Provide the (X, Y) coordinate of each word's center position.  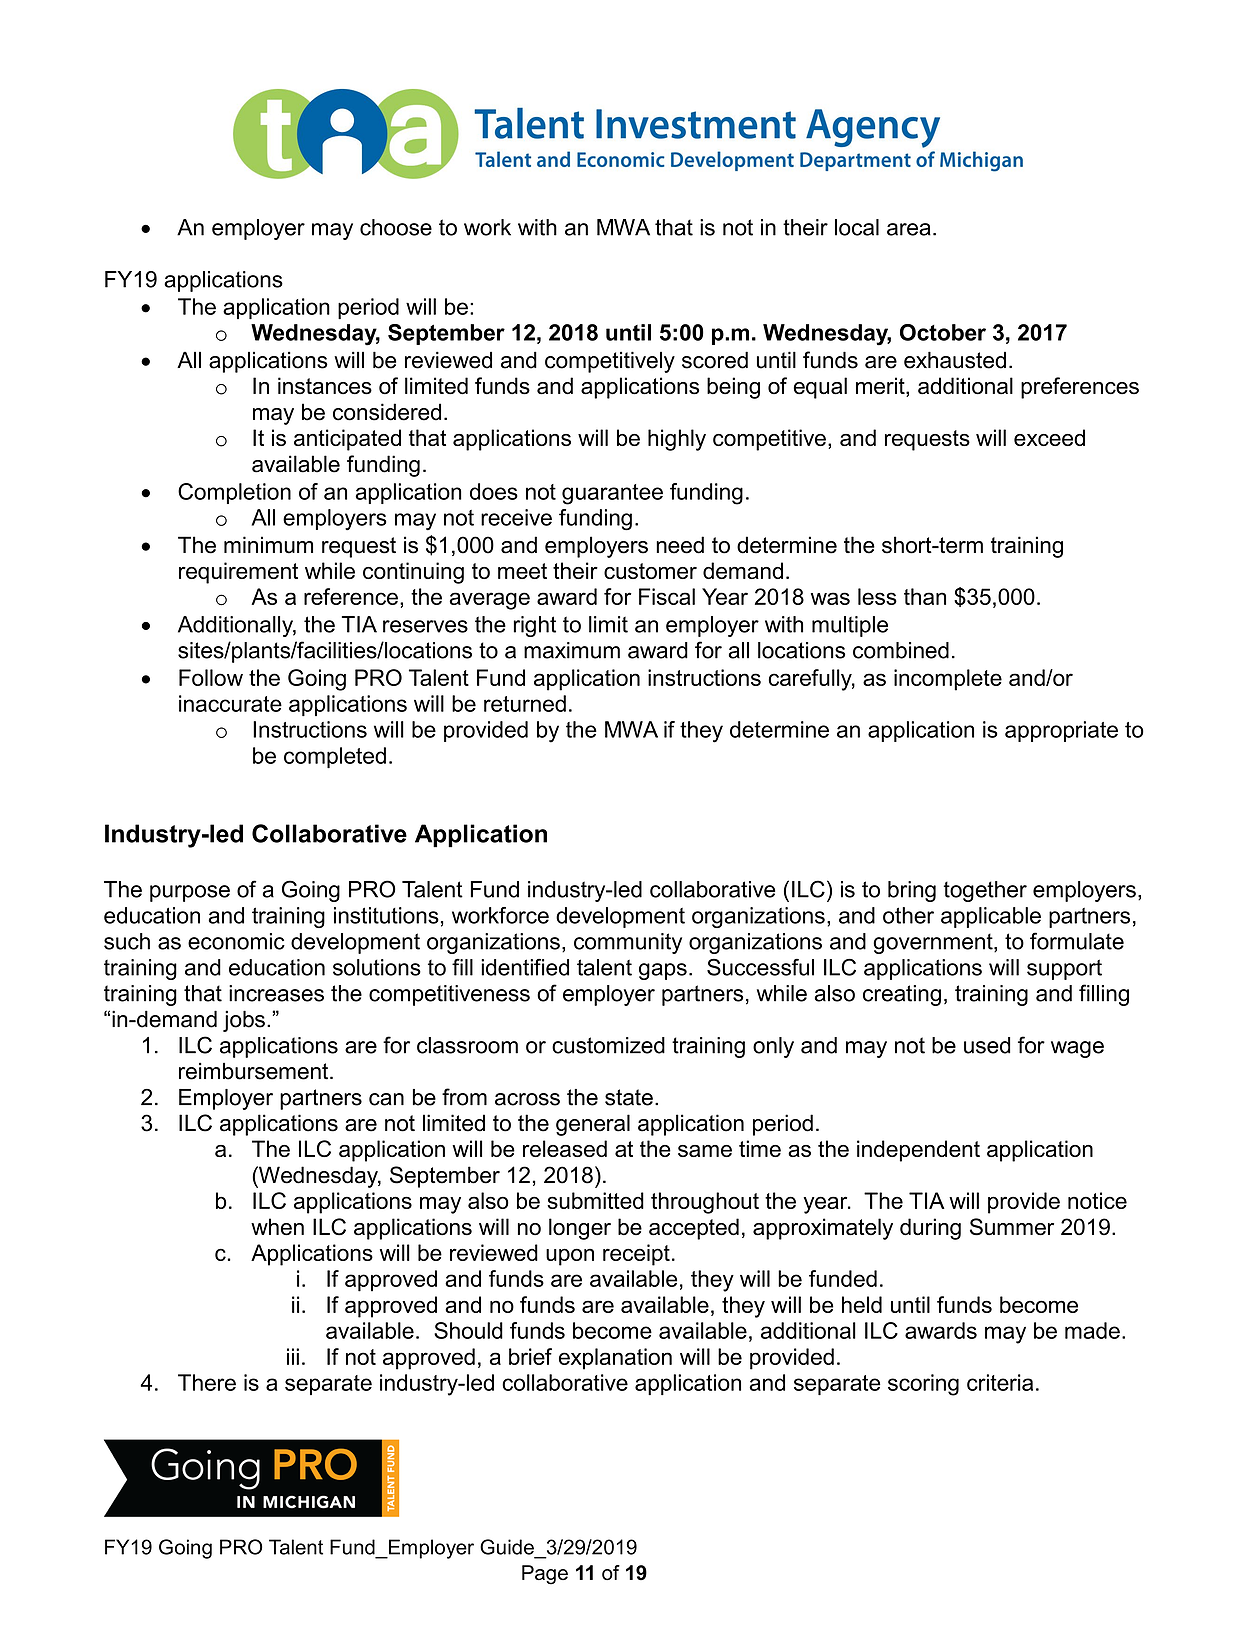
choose (396, 227)
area (909, 229)
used (987, 1045)
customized (608, 1045)
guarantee (612, 494)
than (925, 596)
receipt (636, 1255)
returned (525, 703)
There (207, 1382)
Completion (234, 493)
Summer (1012, 1227)
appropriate (1061, 731)
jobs (244, 1021)
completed (335, 757)
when (277, 1227)
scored (715, 360)
